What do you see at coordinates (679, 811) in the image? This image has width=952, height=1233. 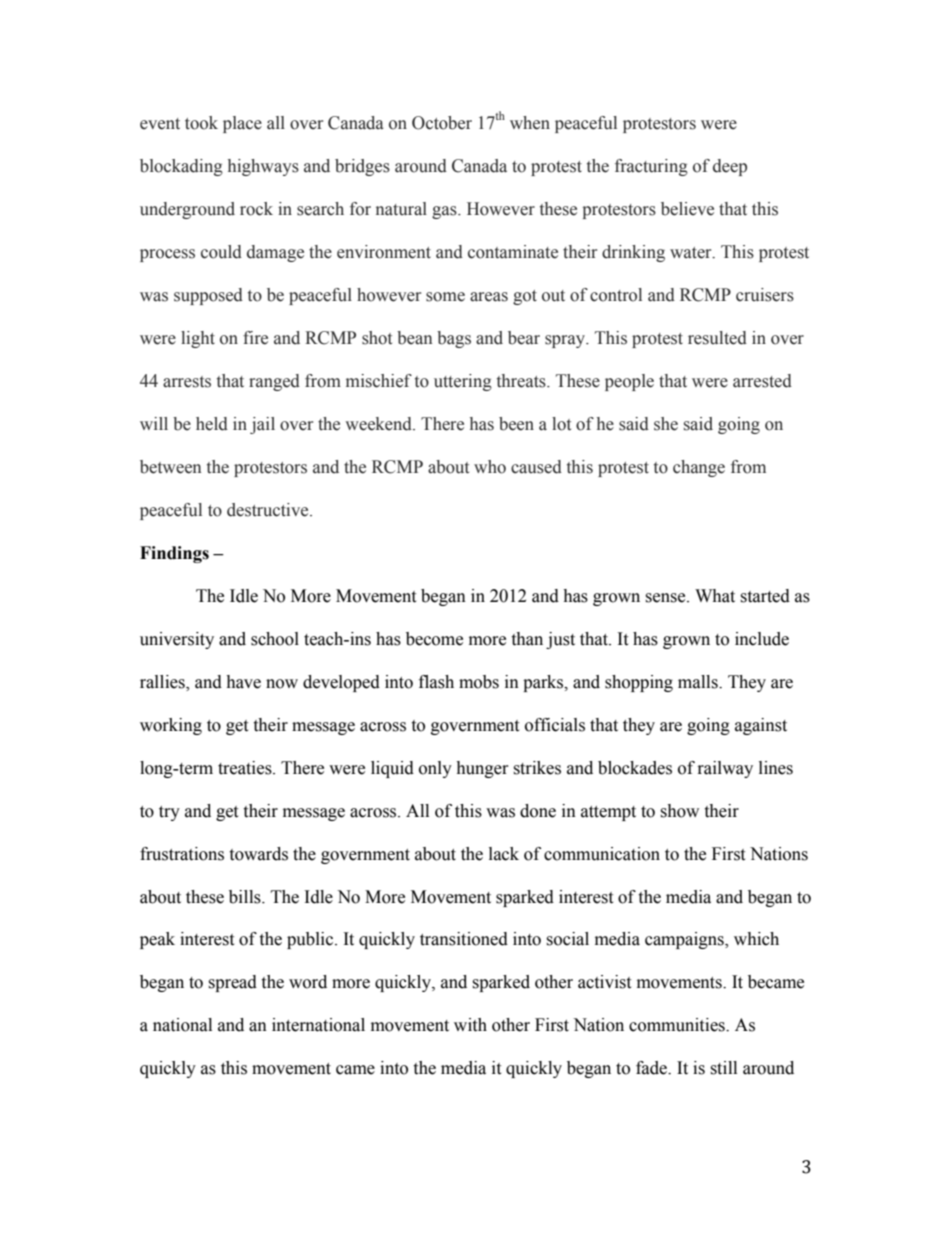 I see `show` at bounding box center [679, 811].
